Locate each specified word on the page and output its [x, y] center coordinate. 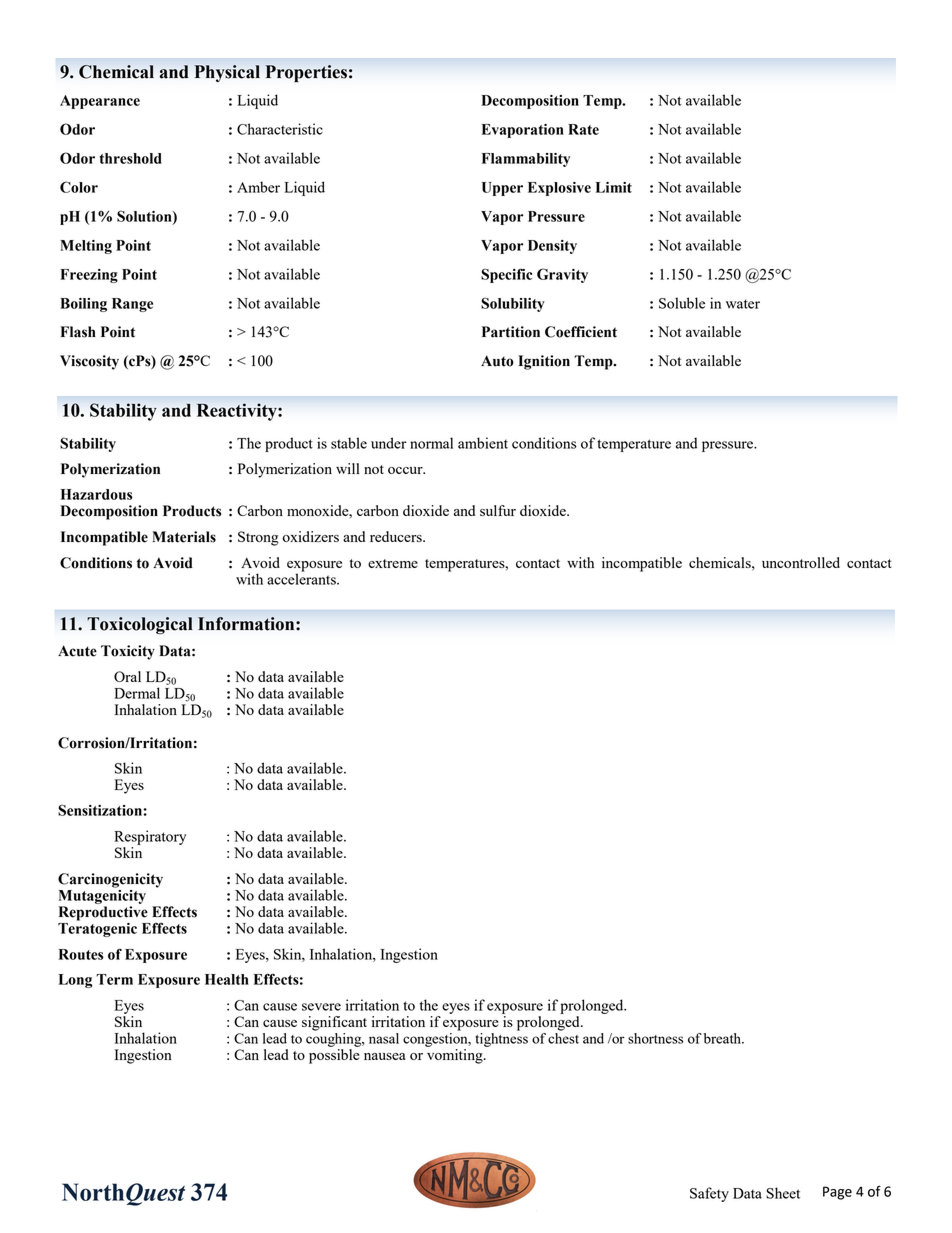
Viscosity [89, 362]
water [743, 304]
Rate [583, 129]
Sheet [783, 1193]
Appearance [100, 102]
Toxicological [139, 625]
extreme [393, 563]
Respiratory [150, 837]
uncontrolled [801, 562]
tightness [501, 1040]
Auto [497, 361]
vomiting [456, 1056]
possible [334, 1056]
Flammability [526, 160]
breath [723, 1038]
